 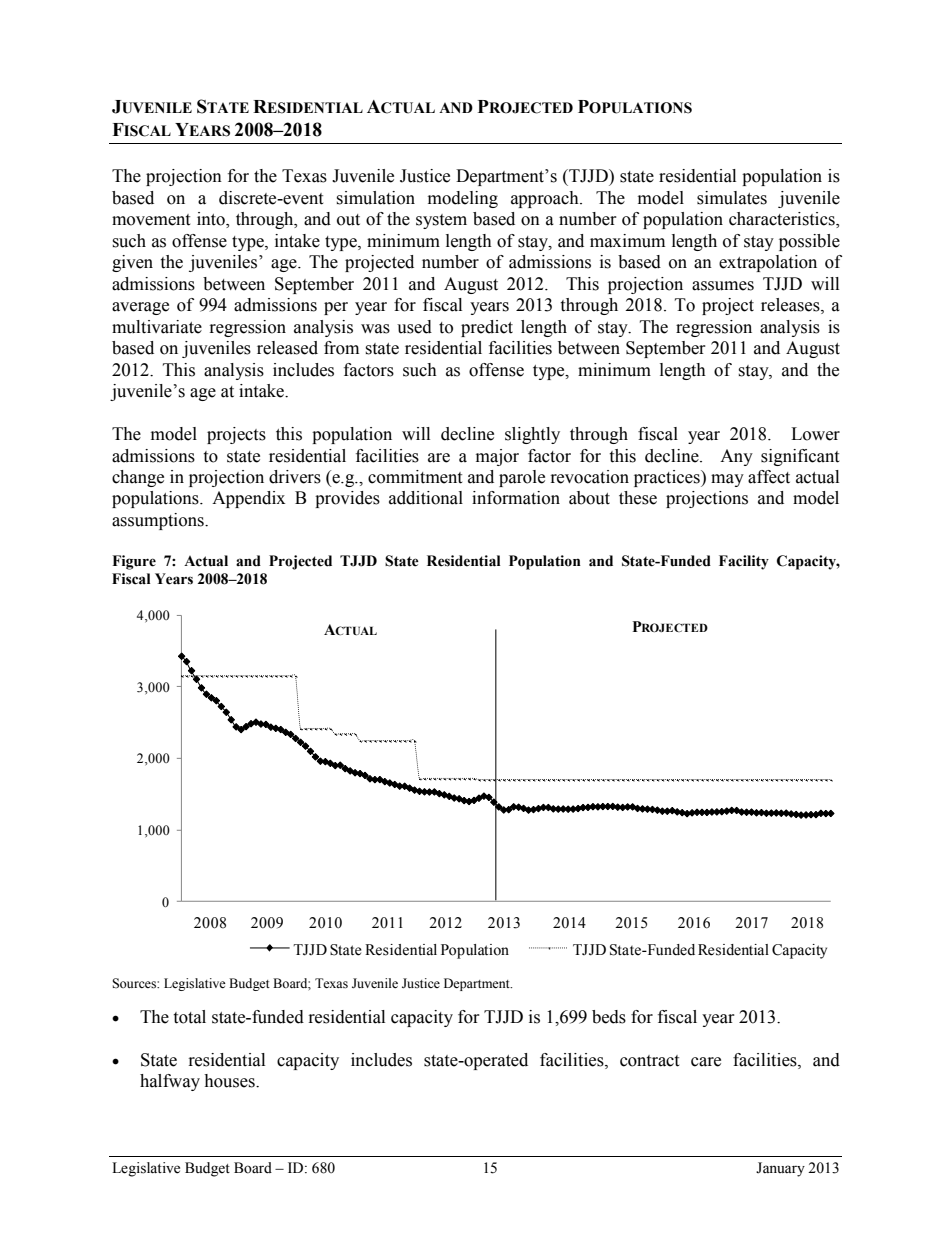 What do you see at coordinates (609, 1017) in the document?
I see `beds` at bounding box center [609, 1017].
